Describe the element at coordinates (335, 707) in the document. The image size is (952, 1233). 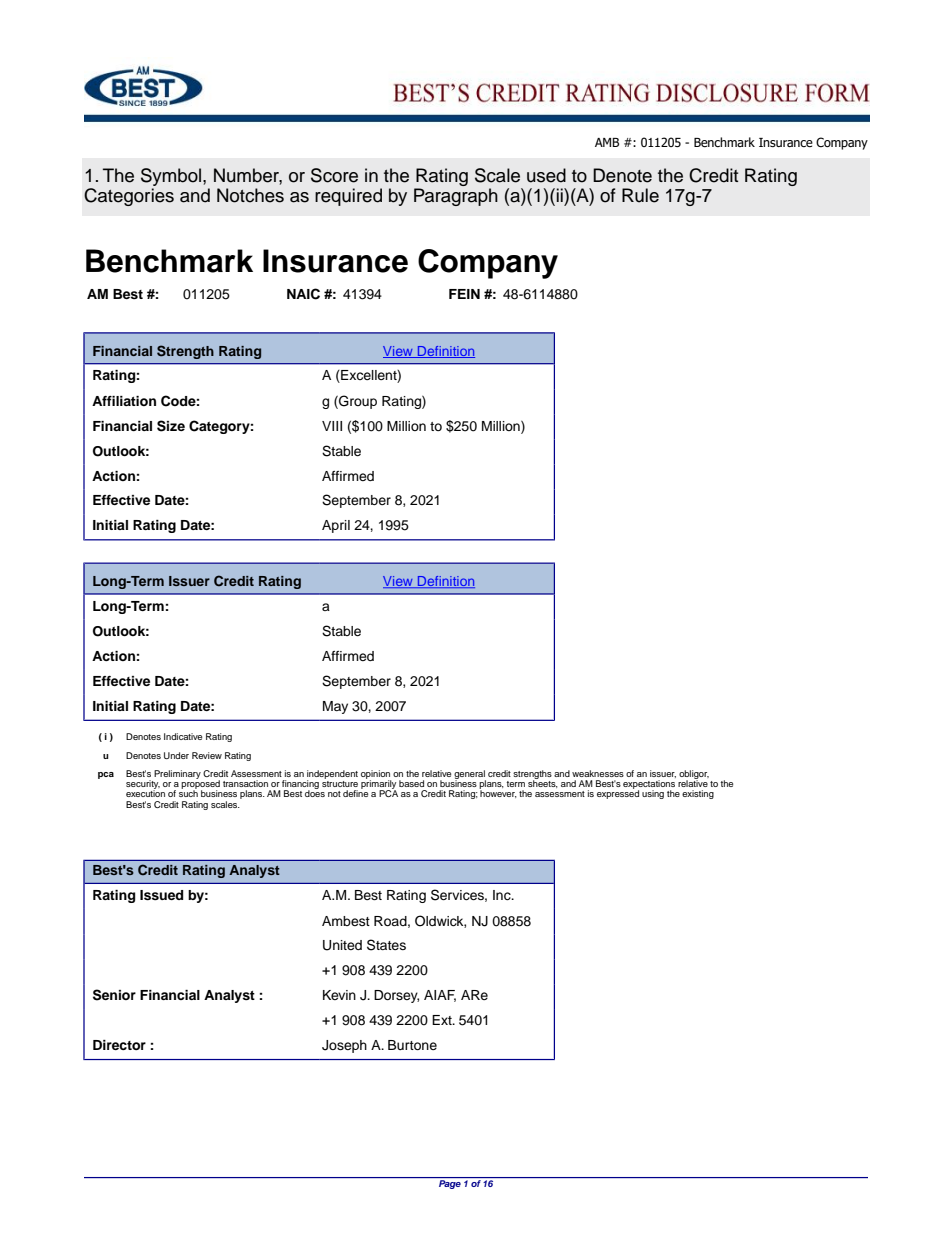
I see `May` at that location.
